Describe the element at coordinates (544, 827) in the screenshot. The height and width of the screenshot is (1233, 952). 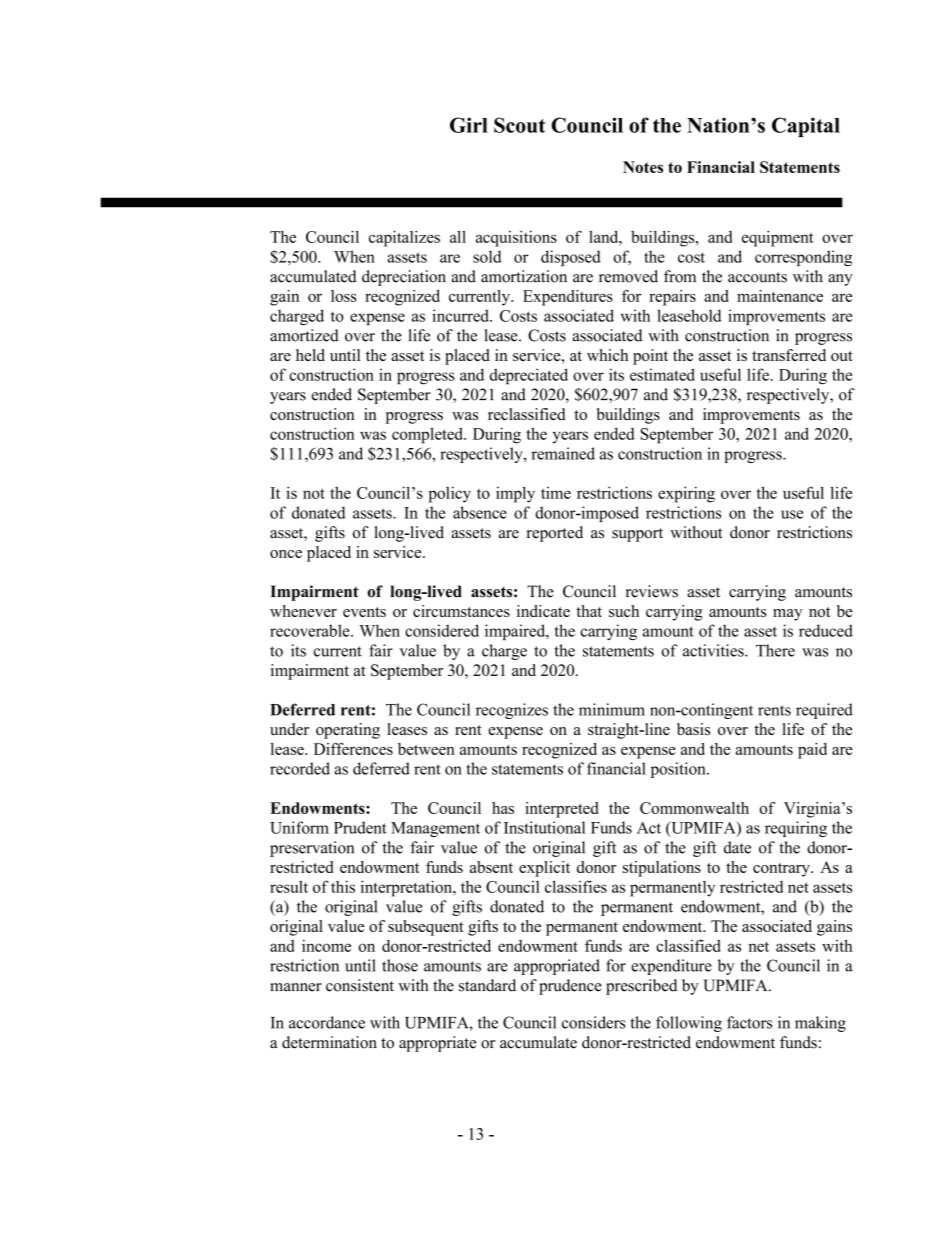
I see `Institutional` at that location.
